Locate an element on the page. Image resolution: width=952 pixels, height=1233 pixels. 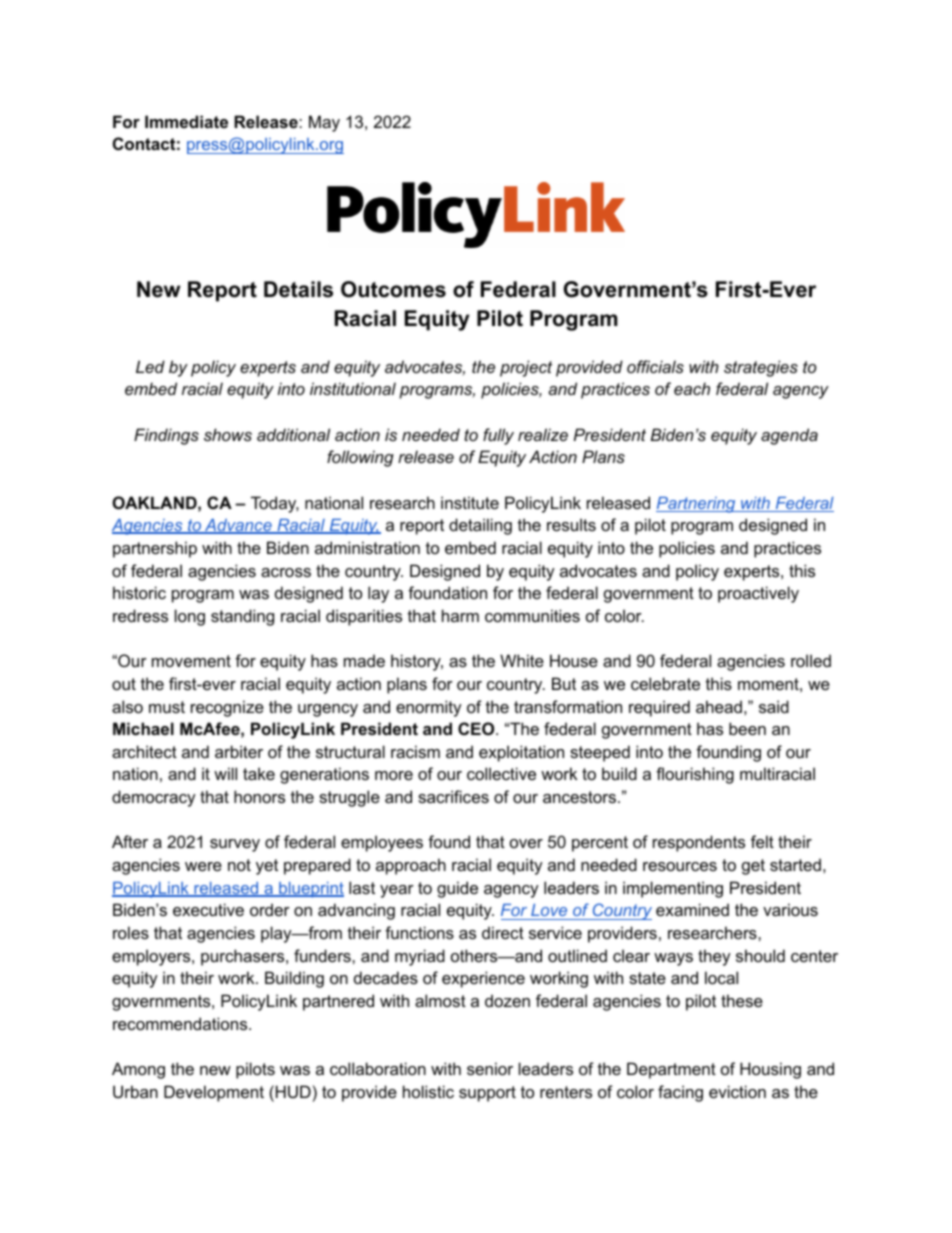
harm is located at coordinates (460, 615).
